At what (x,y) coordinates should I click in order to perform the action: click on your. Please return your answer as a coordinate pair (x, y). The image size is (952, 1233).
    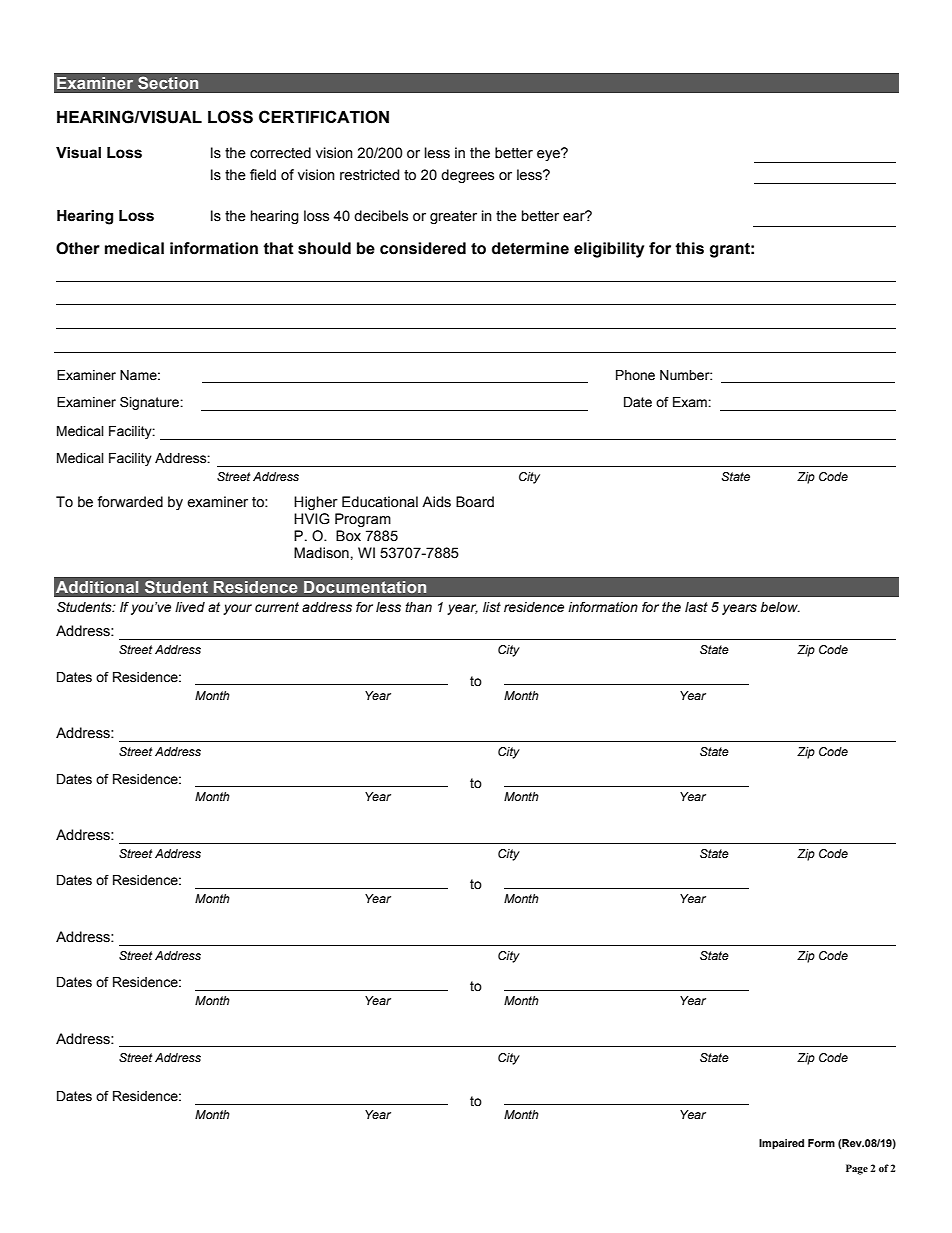
    Looking at the image, I should click on (237, 609).
